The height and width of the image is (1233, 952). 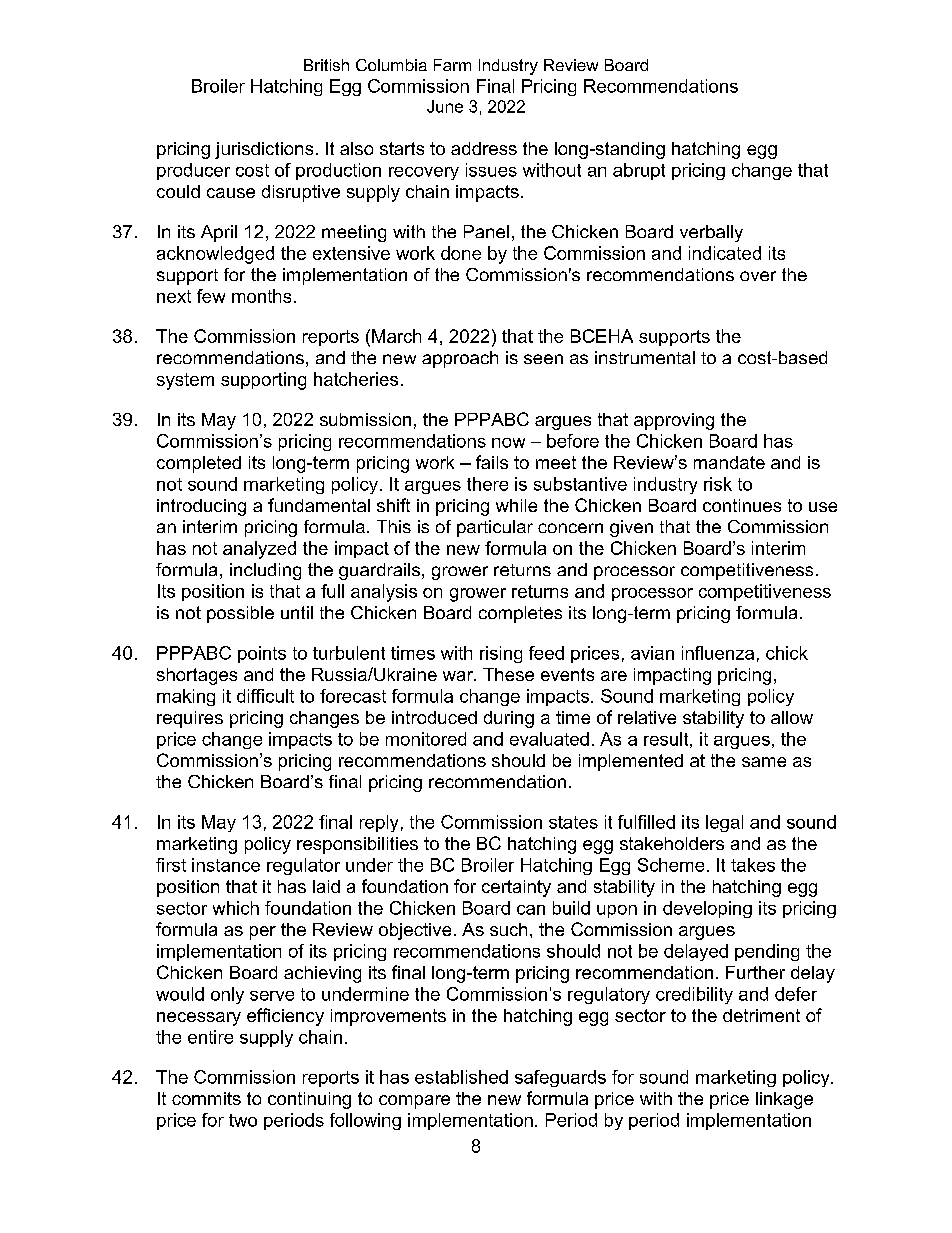 What do you see at coordinates (492, 462) in the image?
I see `fails` at bounding box center [492, 462].
